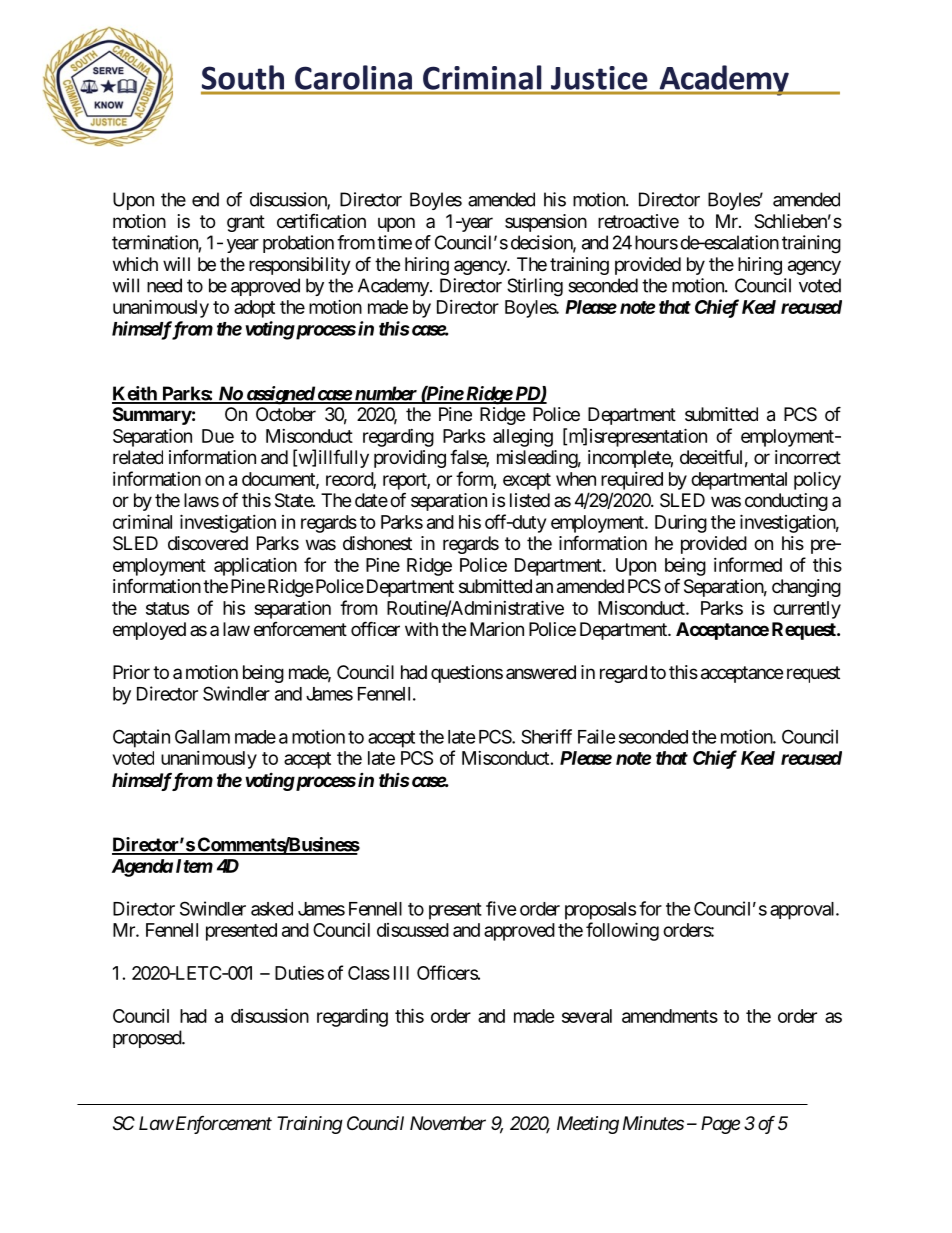 Image resolution: width=952 pixels, height=1233 pixels. What do you see at coordinates (148, 1039) in the screenshot?
I see `proposed` at bounding box center [148, 1039].
